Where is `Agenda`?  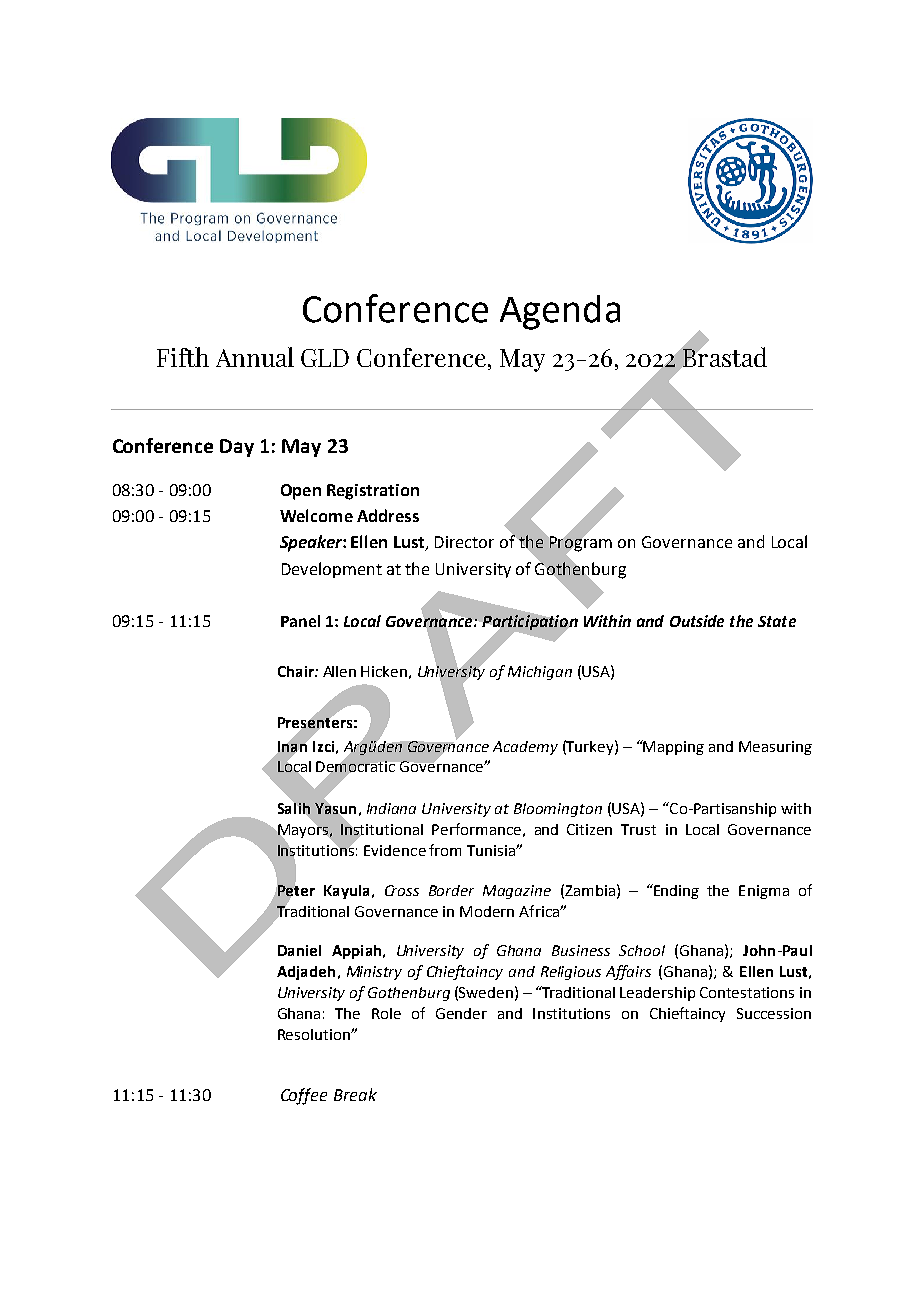
Agenda is located at coordinates (560, 312).
